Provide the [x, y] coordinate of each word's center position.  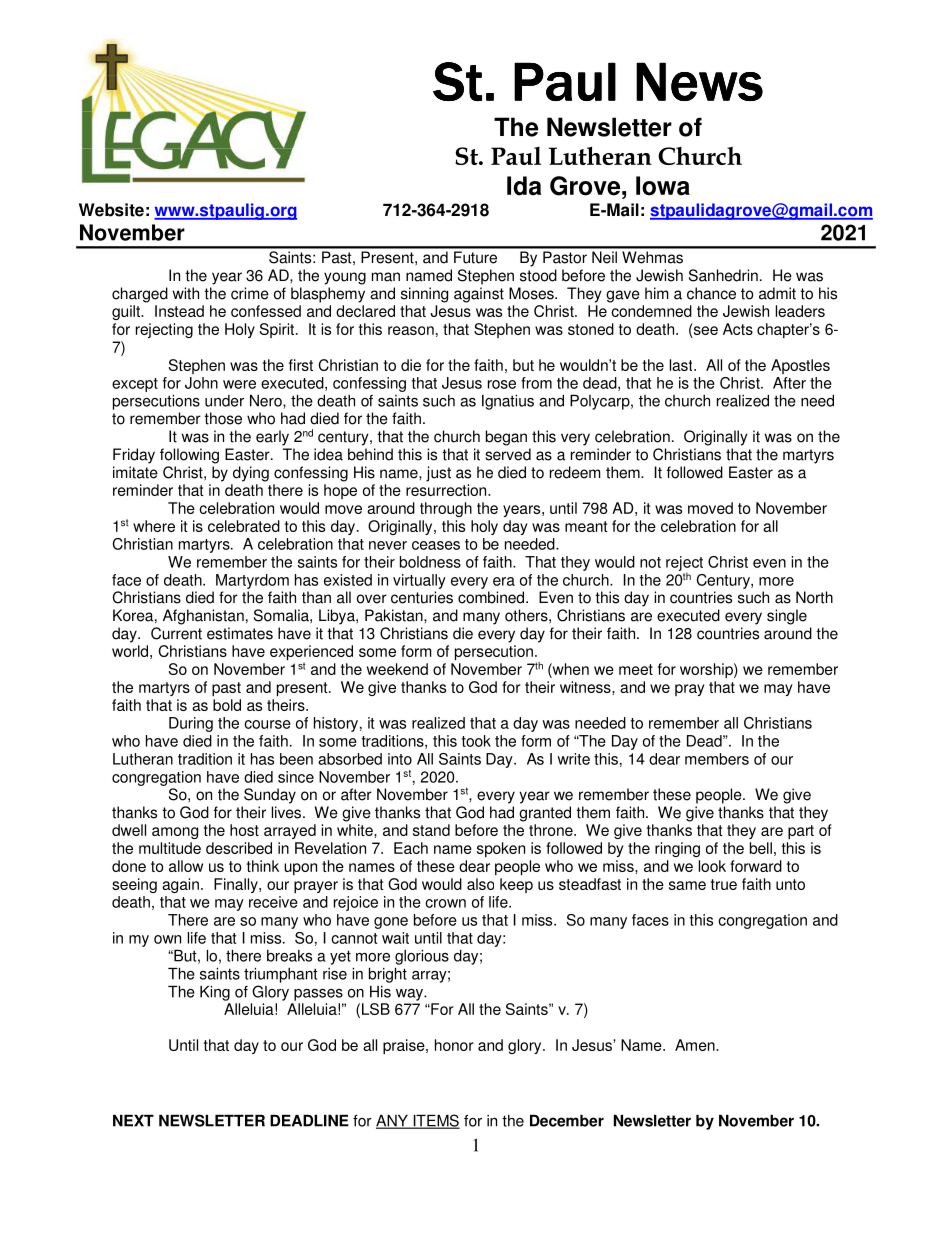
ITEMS [435, 1121]
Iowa [663, 186]
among [175, 833]
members [717, 759]
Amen [696, 1045]
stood [538, 275]
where [154, 526]
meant [586, 526]
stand [431, 830]
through [446, 509]
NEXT [133, 1121]
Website [111, 210]
